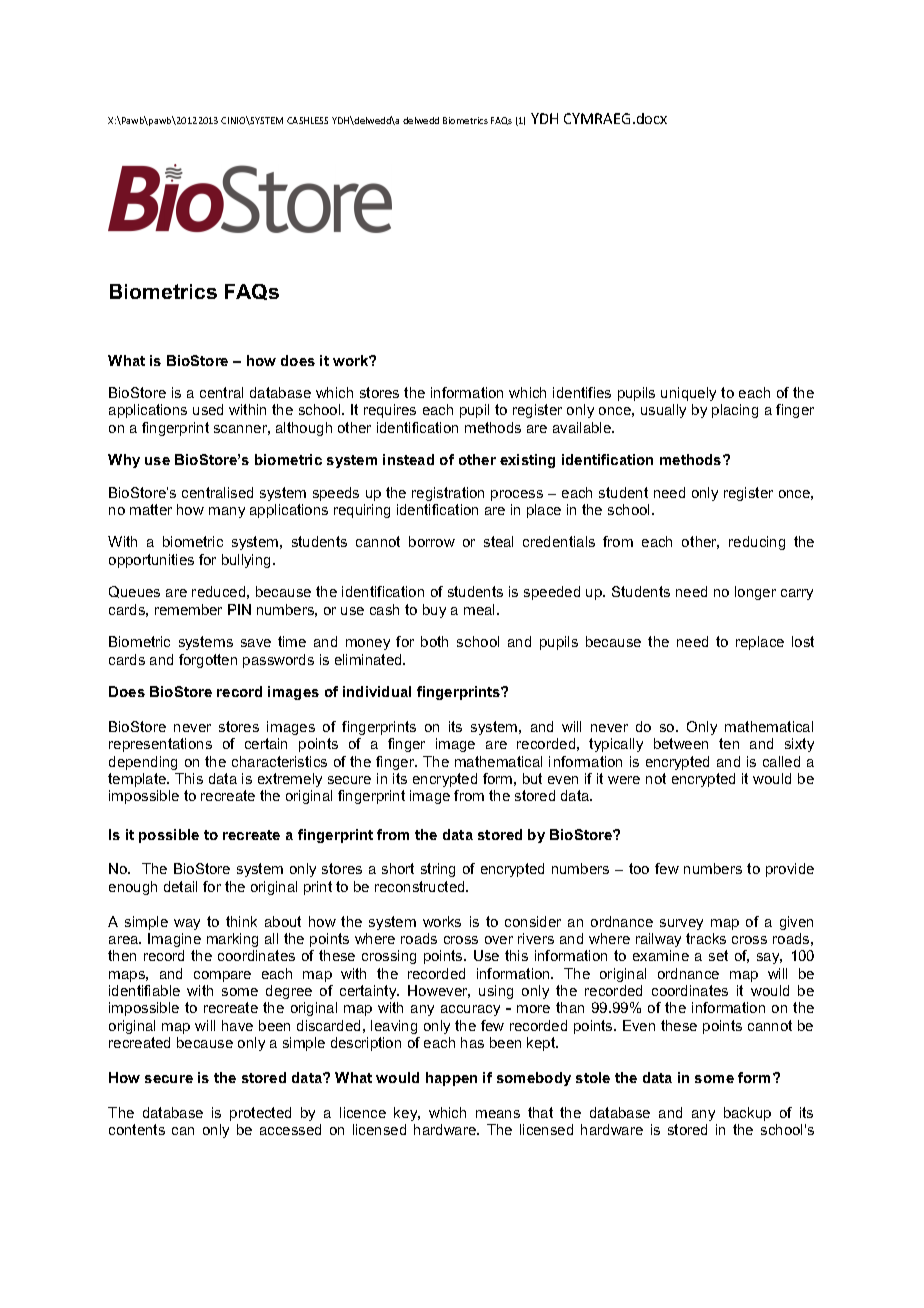  I want to click on between, so click(681, 743).
